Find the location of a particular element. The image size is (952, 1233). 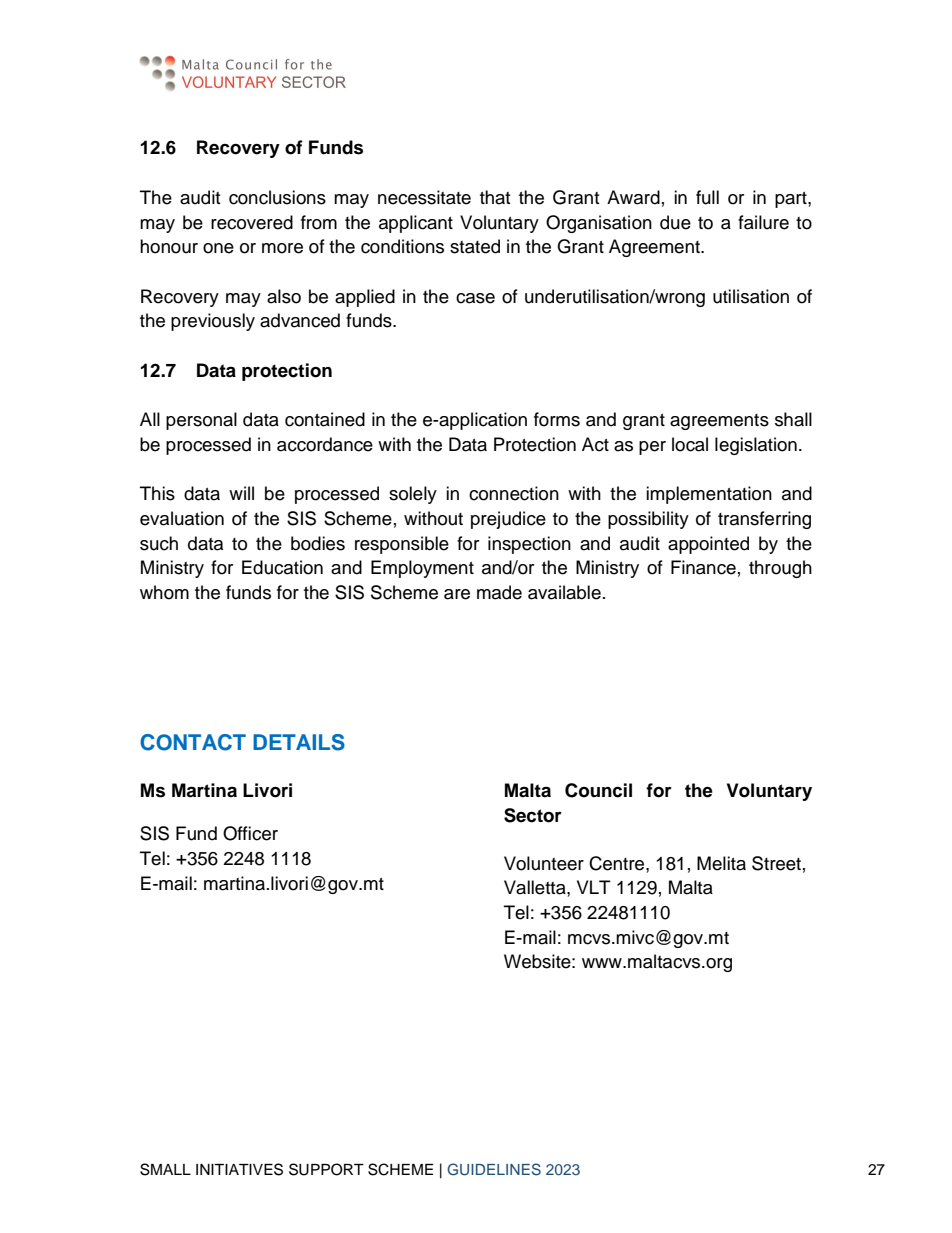

GUIDELINES is located at coordinates (494, 1169).
